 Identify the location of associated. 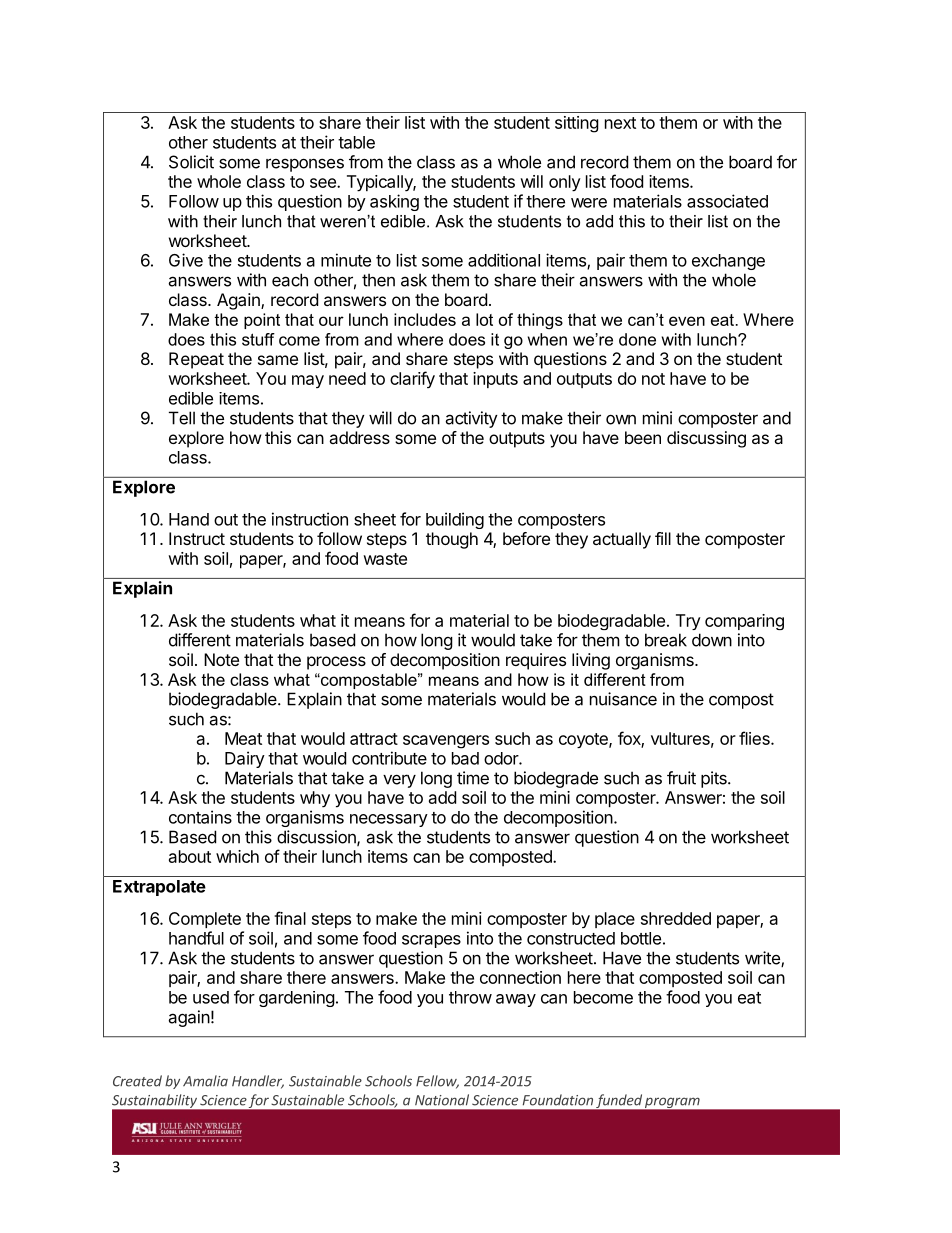
(727, 201).
